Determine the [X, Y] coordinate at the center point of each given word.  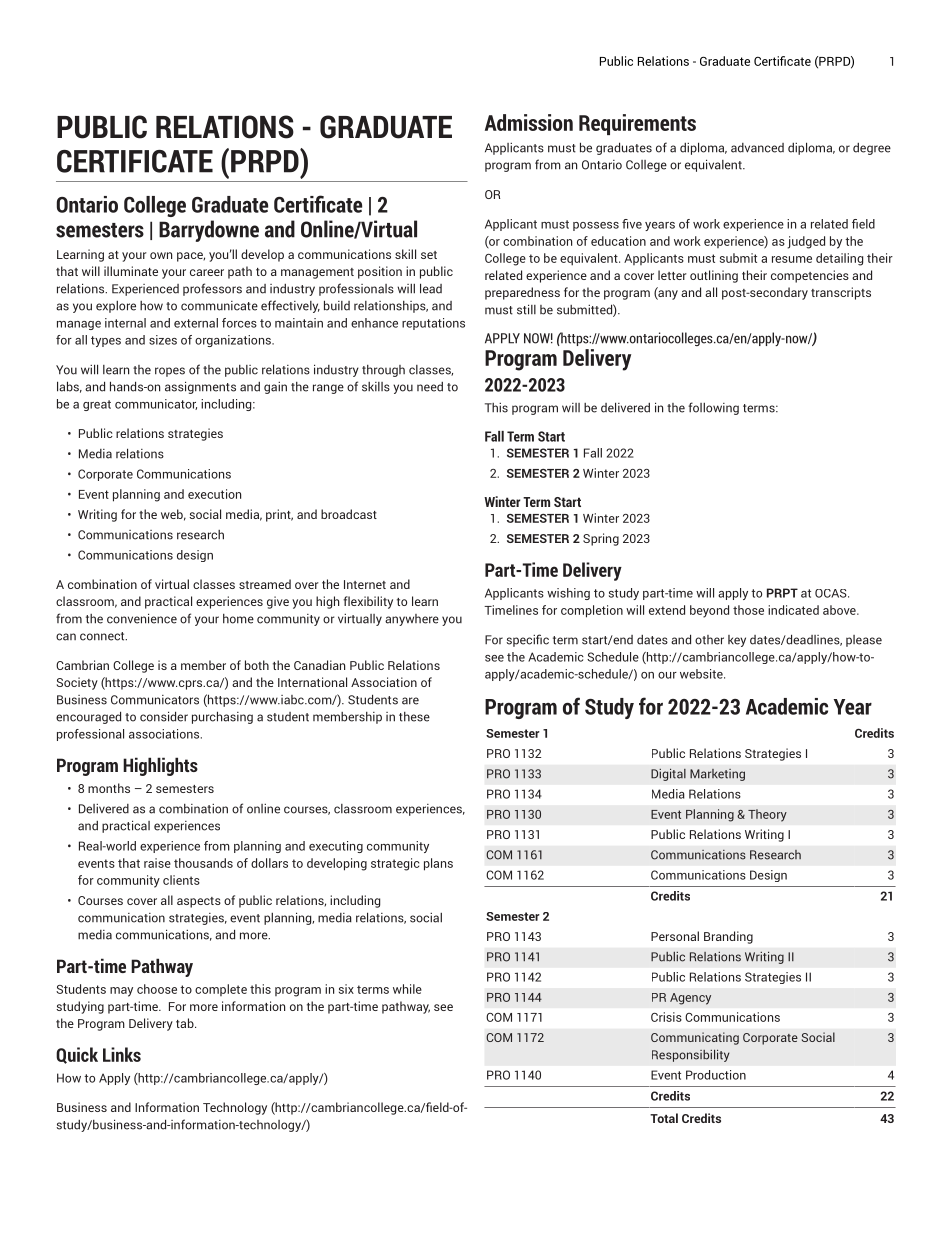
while [407, 989]
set [429, 255]
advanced [757, 148]
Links [122, 1054]
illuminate [131, 271]
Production [716, 1075]
